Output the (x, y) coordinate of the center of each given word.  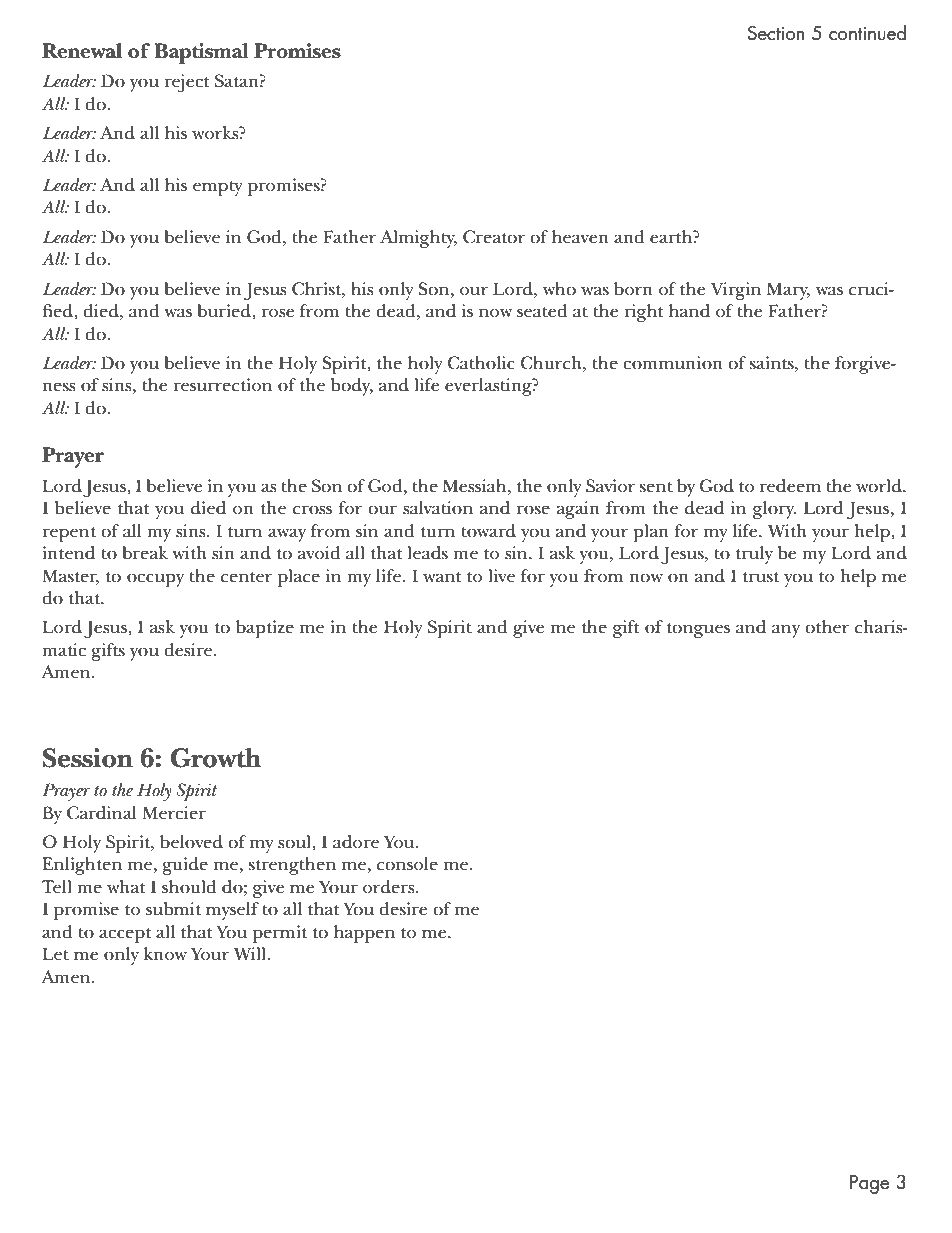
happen (364, 934)
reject (187, 83)
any (786, 631)
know (165, 954)
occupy (155, 580)
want (442, 577)
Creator (494, 237)
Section (776, 33)
